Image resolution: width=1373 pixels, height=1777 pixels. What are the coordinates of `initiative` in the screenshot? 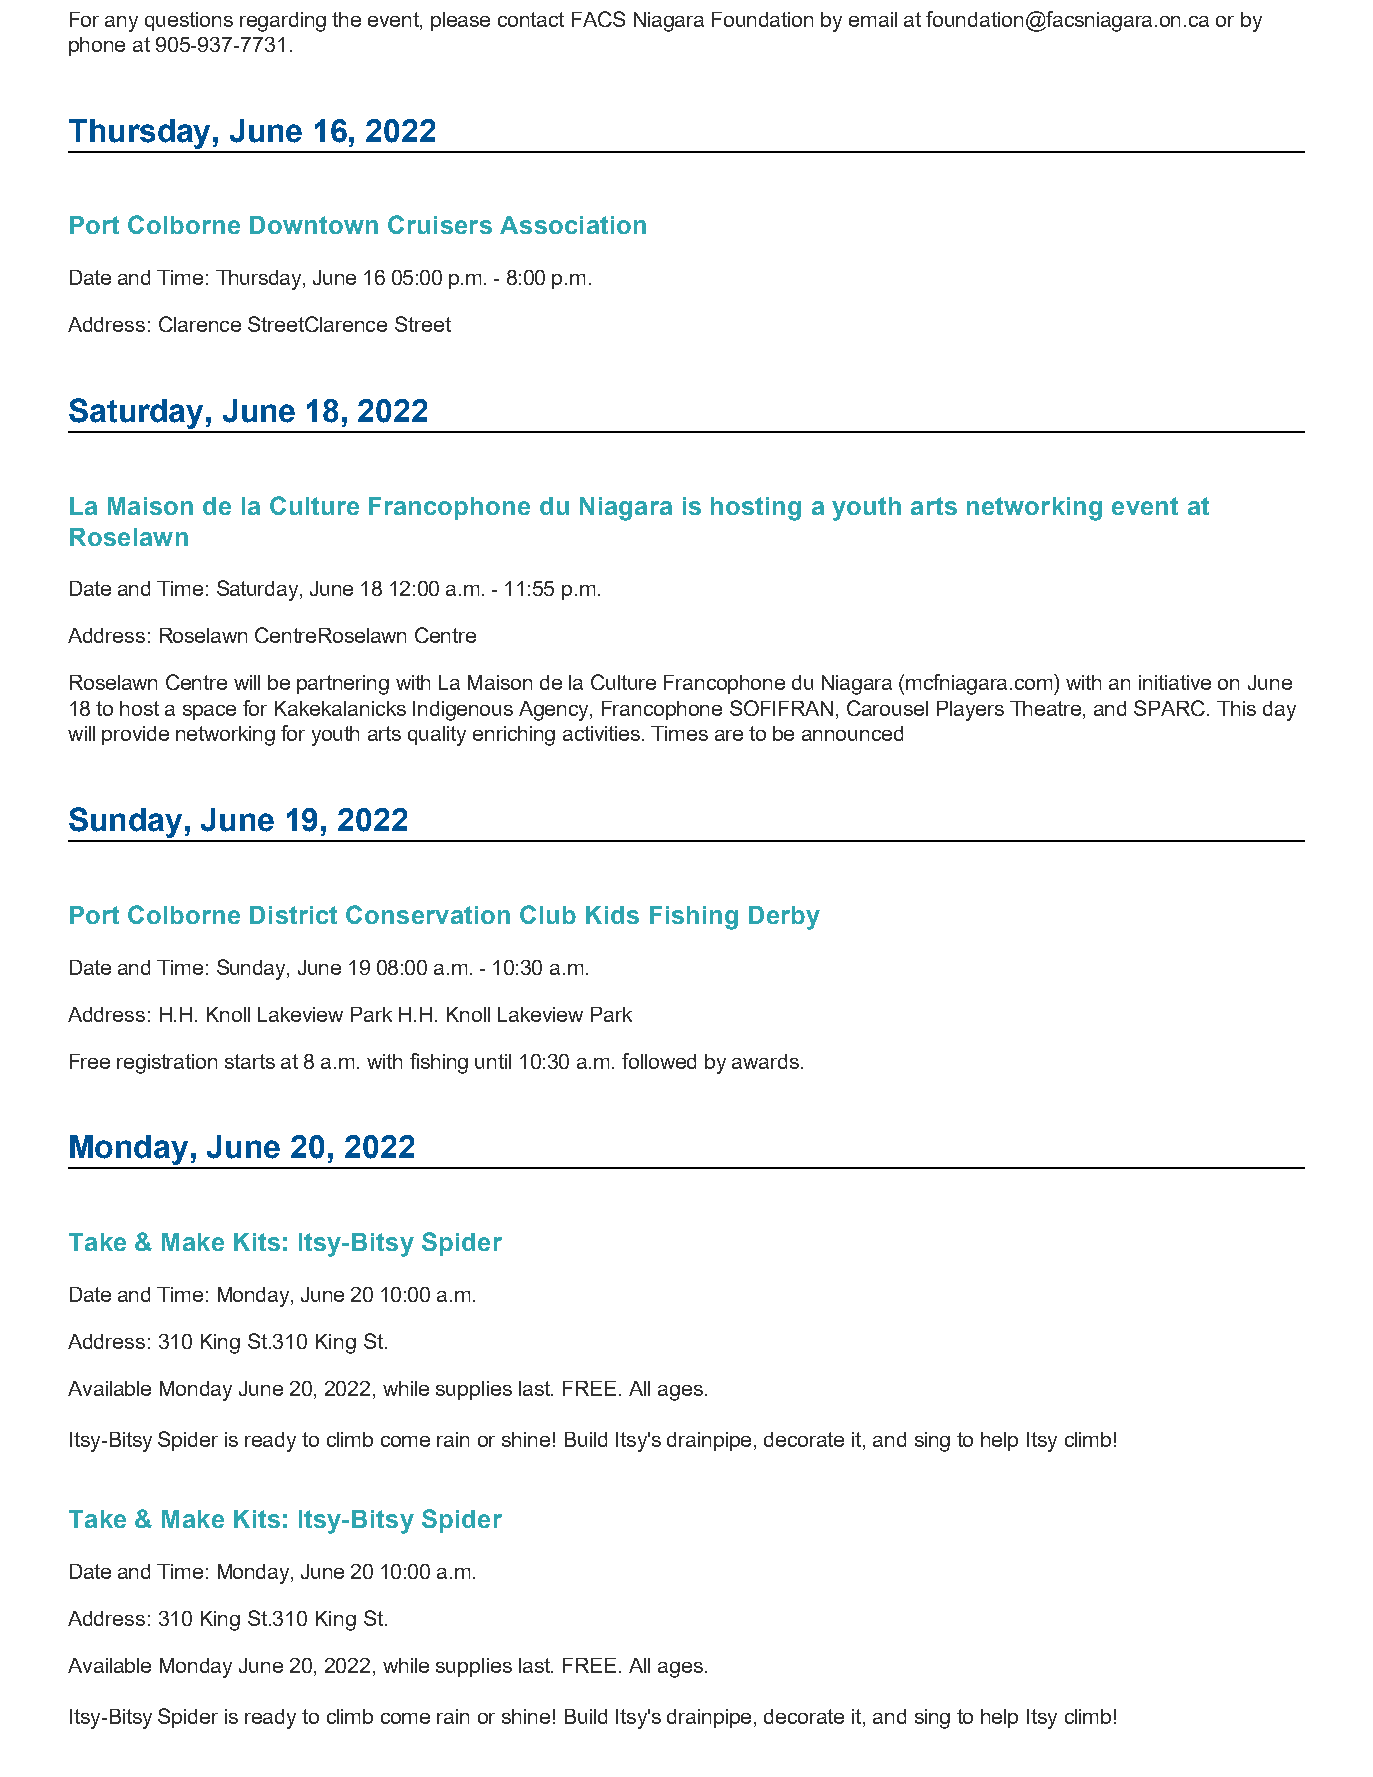 It's located at (1175, 682).
